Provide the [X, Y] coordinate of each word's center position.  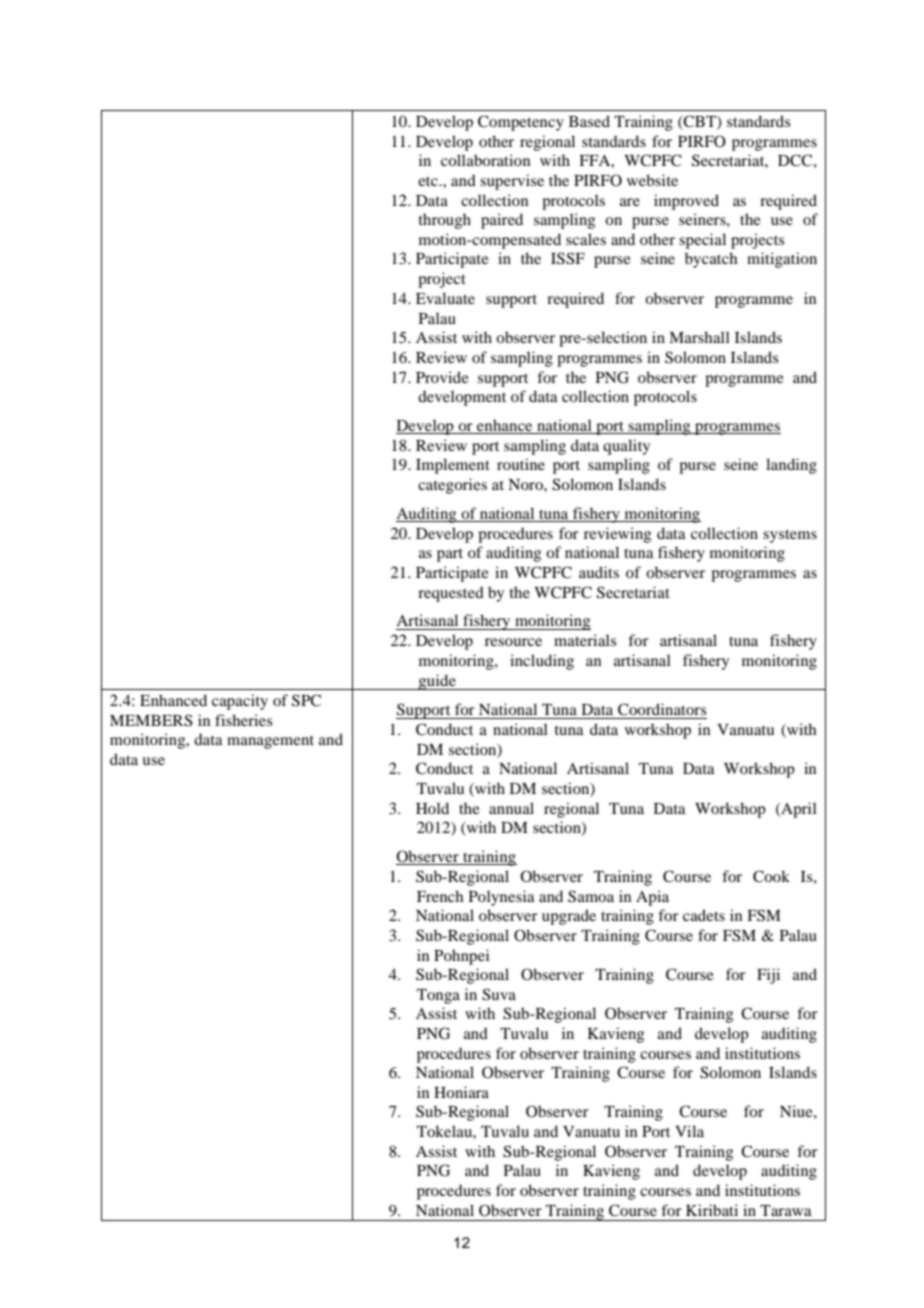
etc [429, 181]
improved [686, 202]
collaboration [485, 160]
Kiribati [712, 1210]
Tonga [438, 996]
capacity [240, 702]
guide [437, 682]
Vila [689, 1131]
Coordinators [662, 709]
